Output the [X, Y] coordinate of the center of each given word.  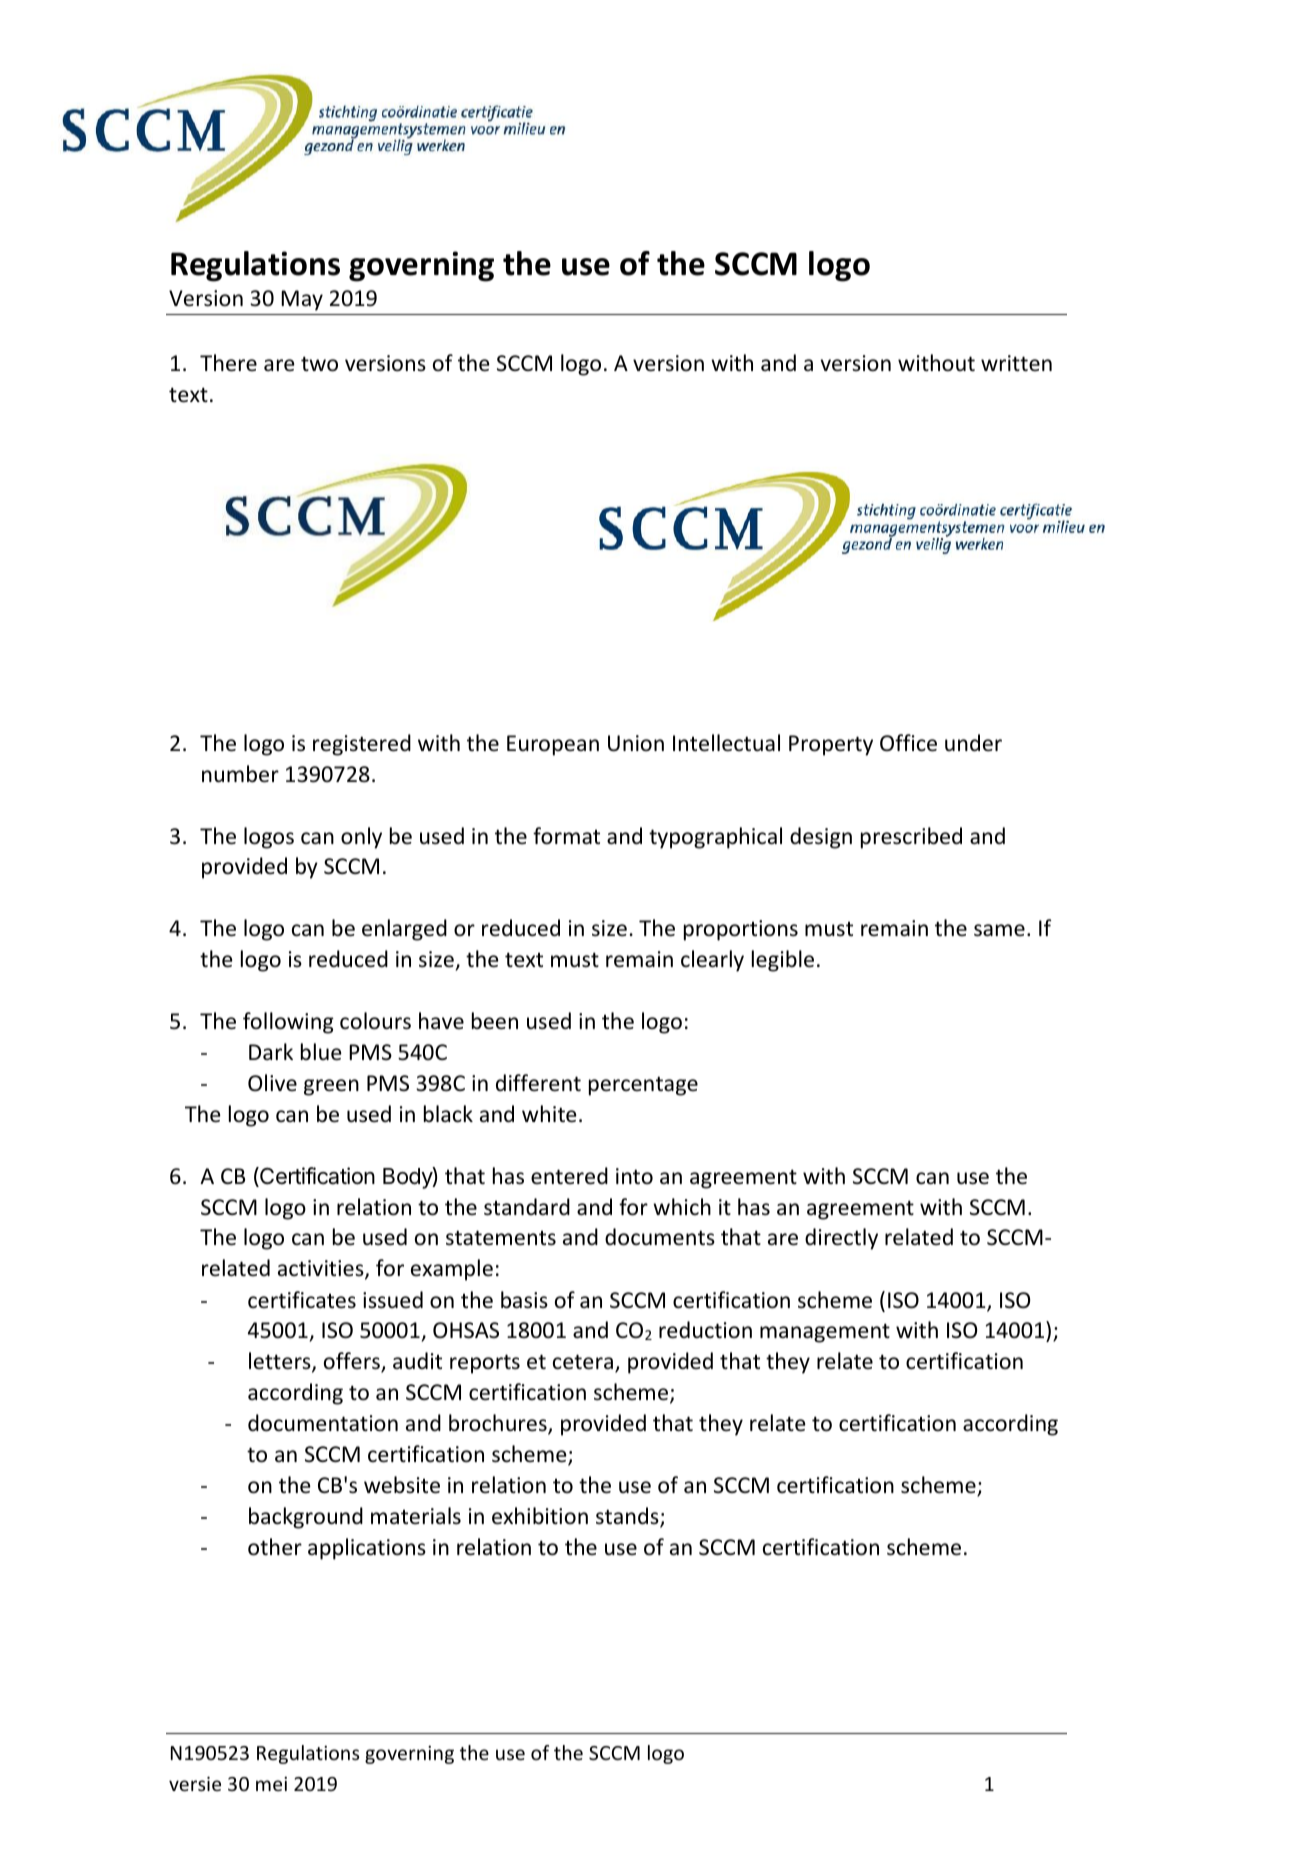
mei [271, 1783]
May [302, 300]
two [319, 364]
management [825, 1333]
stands [628, 1517]
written [1016, 363]
